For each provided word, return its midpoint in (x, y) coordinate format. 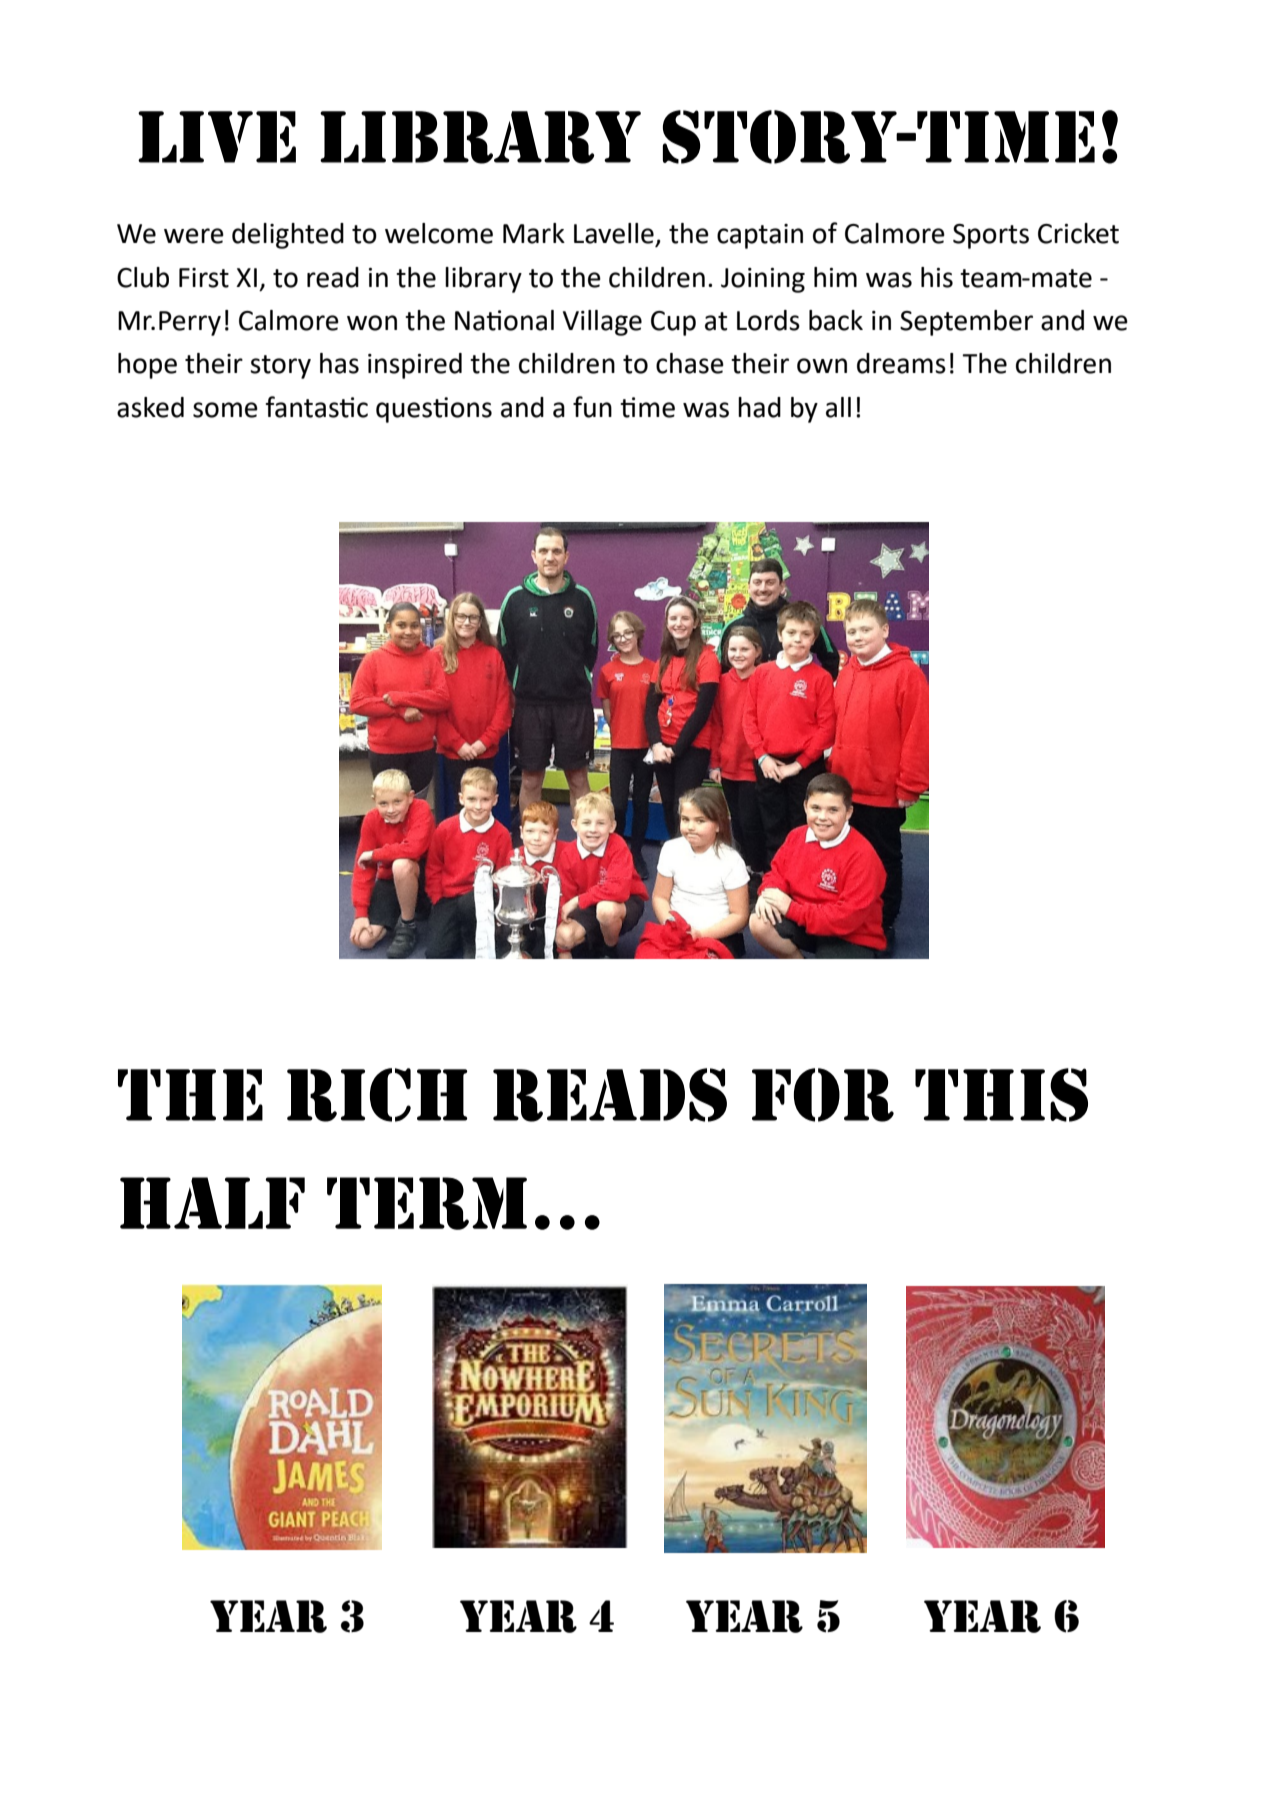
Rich (377, 1095)
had (759, 407)
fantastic (317, 407)
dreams (901, 363)
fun (592, 407)
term (427, 1203)
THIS (1001, 1095)
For (823, 1095)
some (225, 410)
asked (150, 407)
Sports (991, 236)
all (838, 407)
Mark (534, 233)
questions (434, 410)
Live (217, 137)
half (212, 1203)
